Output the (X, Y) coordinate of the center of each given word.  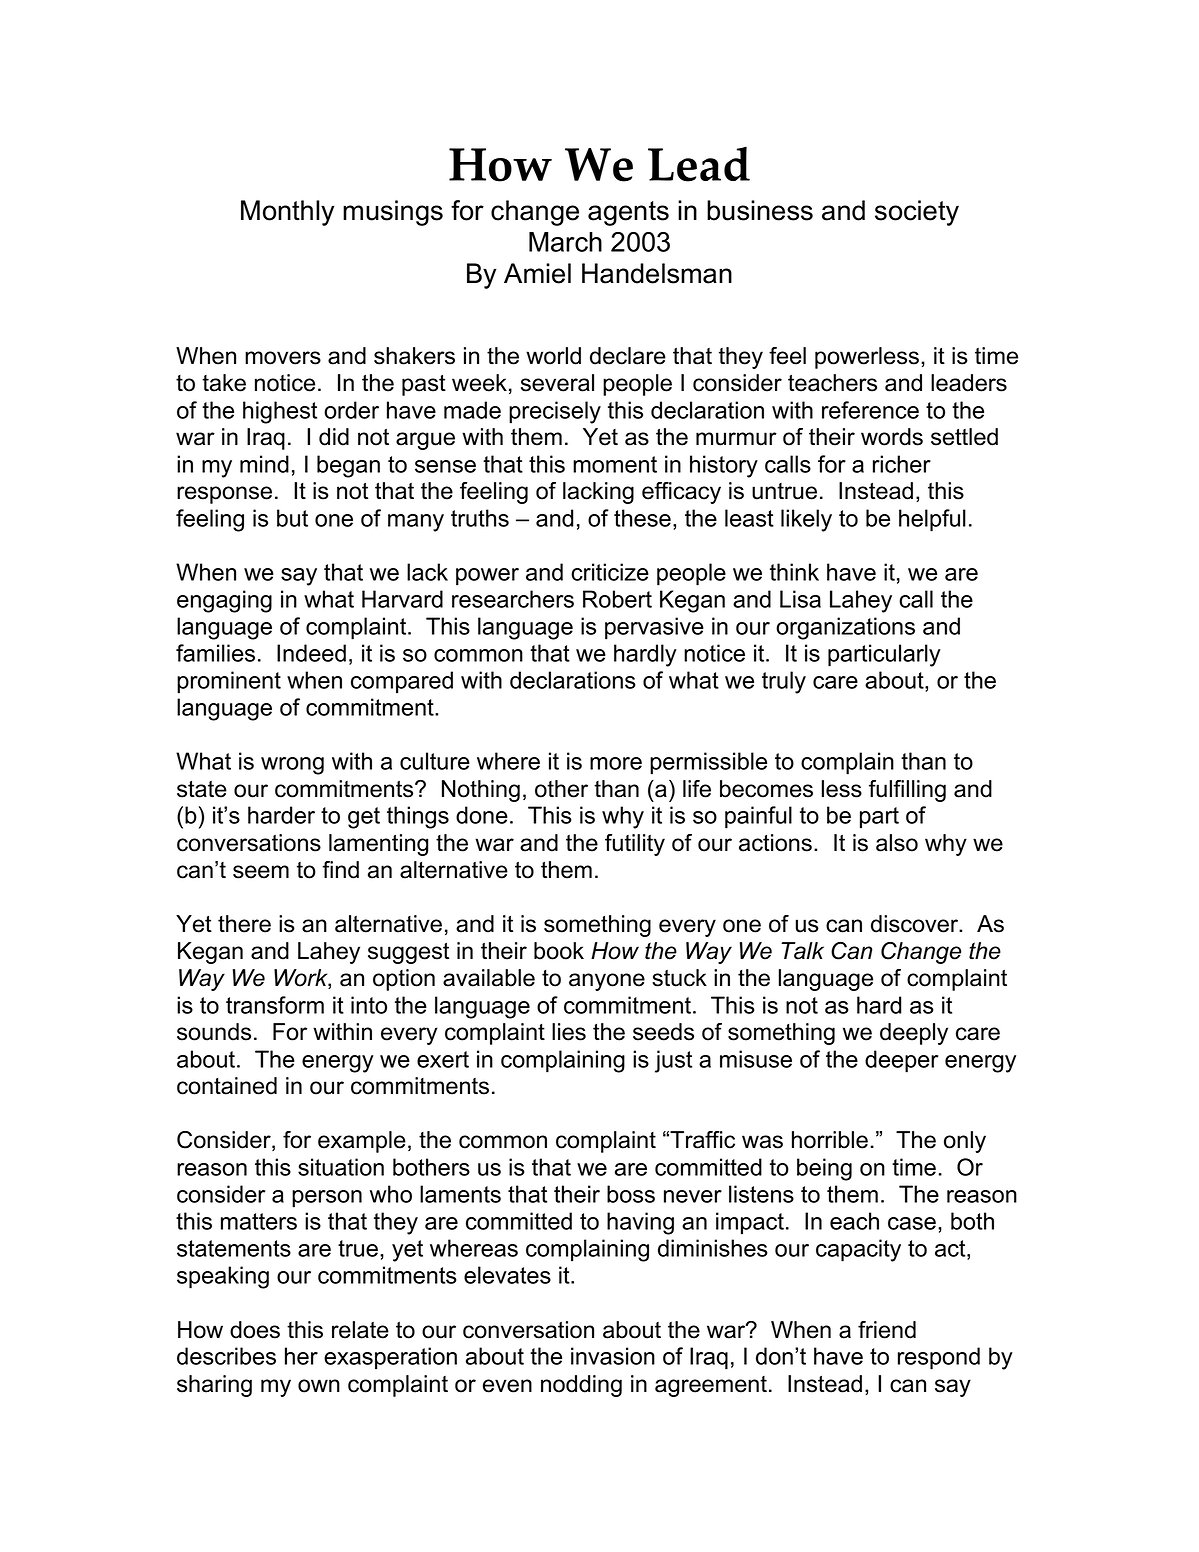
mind (264, 464)
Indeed (311, 653)
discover (916, 924)
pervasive (654, 628)
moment (615, 464)
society (917, 213)
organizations (845, 628)
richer (902, 464)
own (319, 1386)
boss (631, 1194)
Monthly (288, 213)
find (340, 870)
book (559, 951)
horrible (830, 1140)
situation (341, 1167)
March (565, 242)
